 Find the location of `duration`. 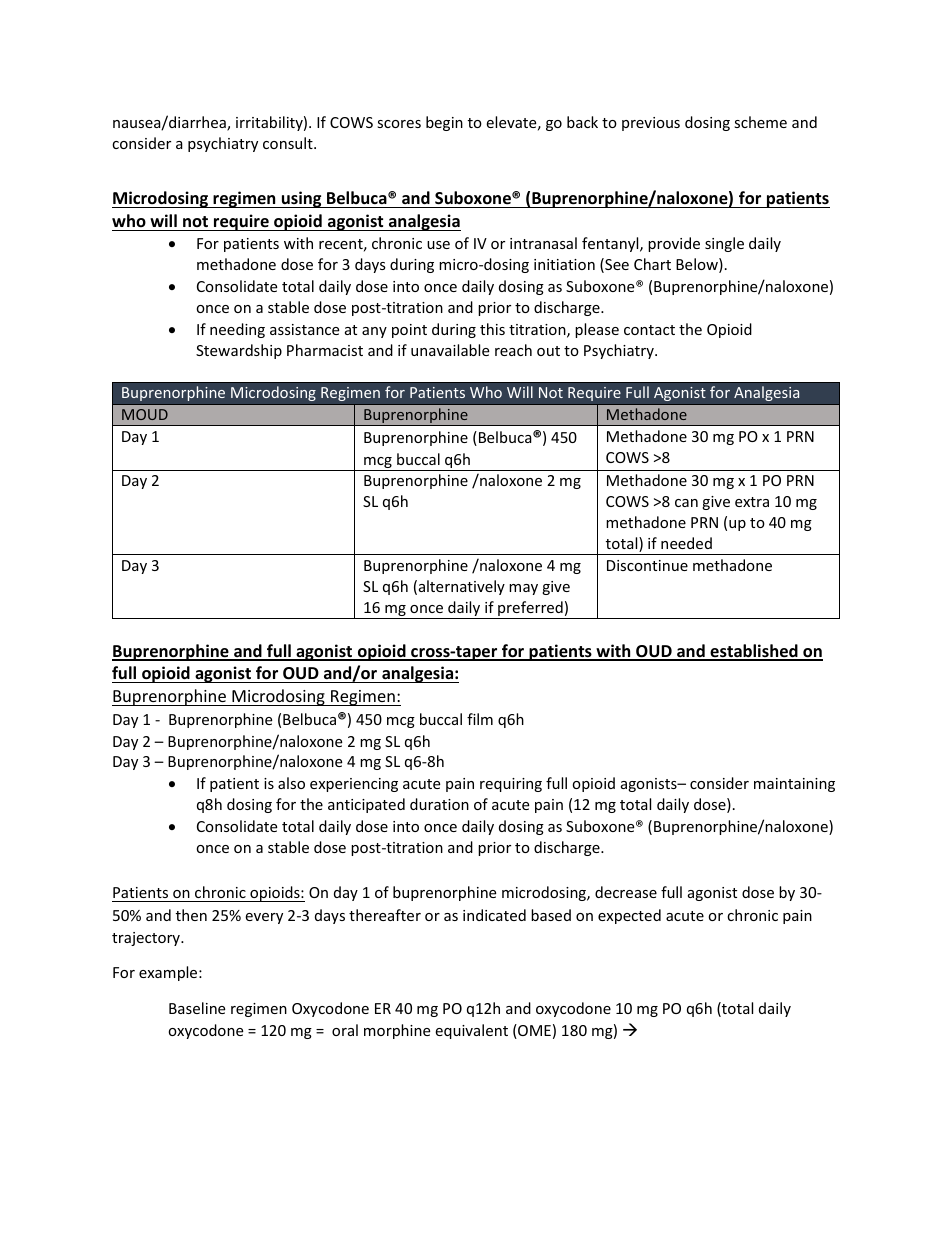

duration is located at coordinates (439, 804).
